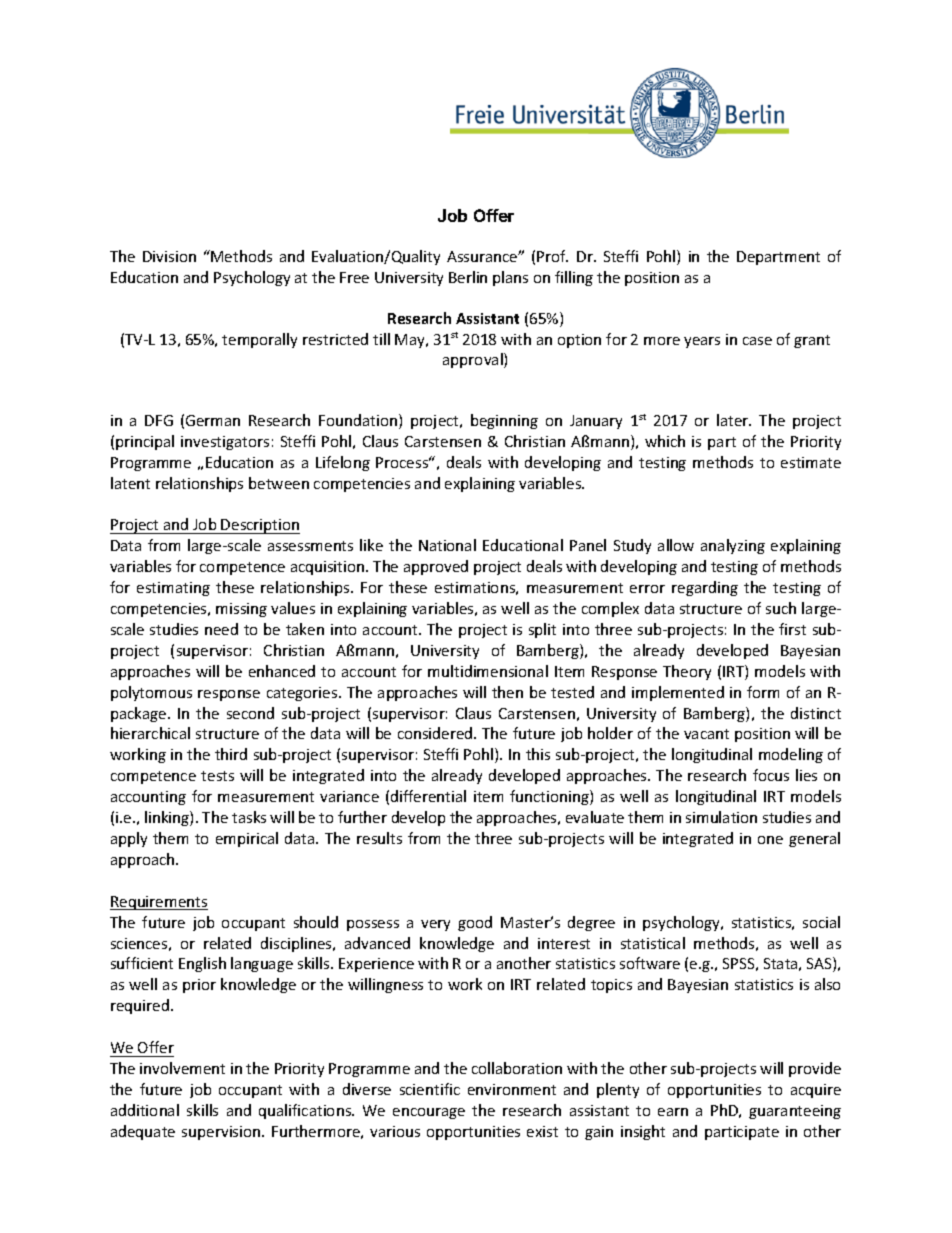 The image size is (952, 1233). What do you see at coordinates (468, 277) in the document?
I see `Berlin` at bounding box center [468, 277].
